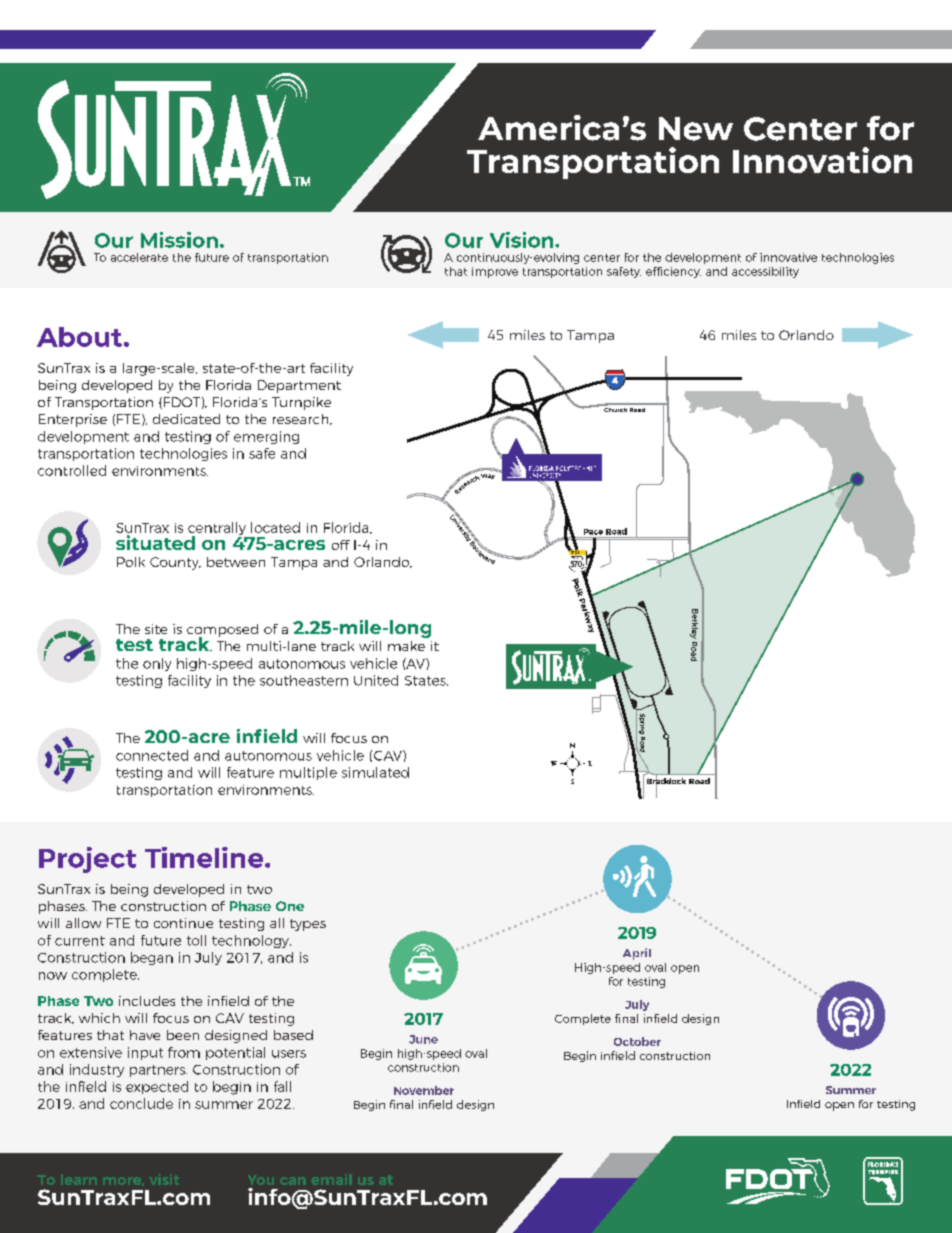 The image size is (952, 1233). I want to click on partners, so click(158, 1071).
